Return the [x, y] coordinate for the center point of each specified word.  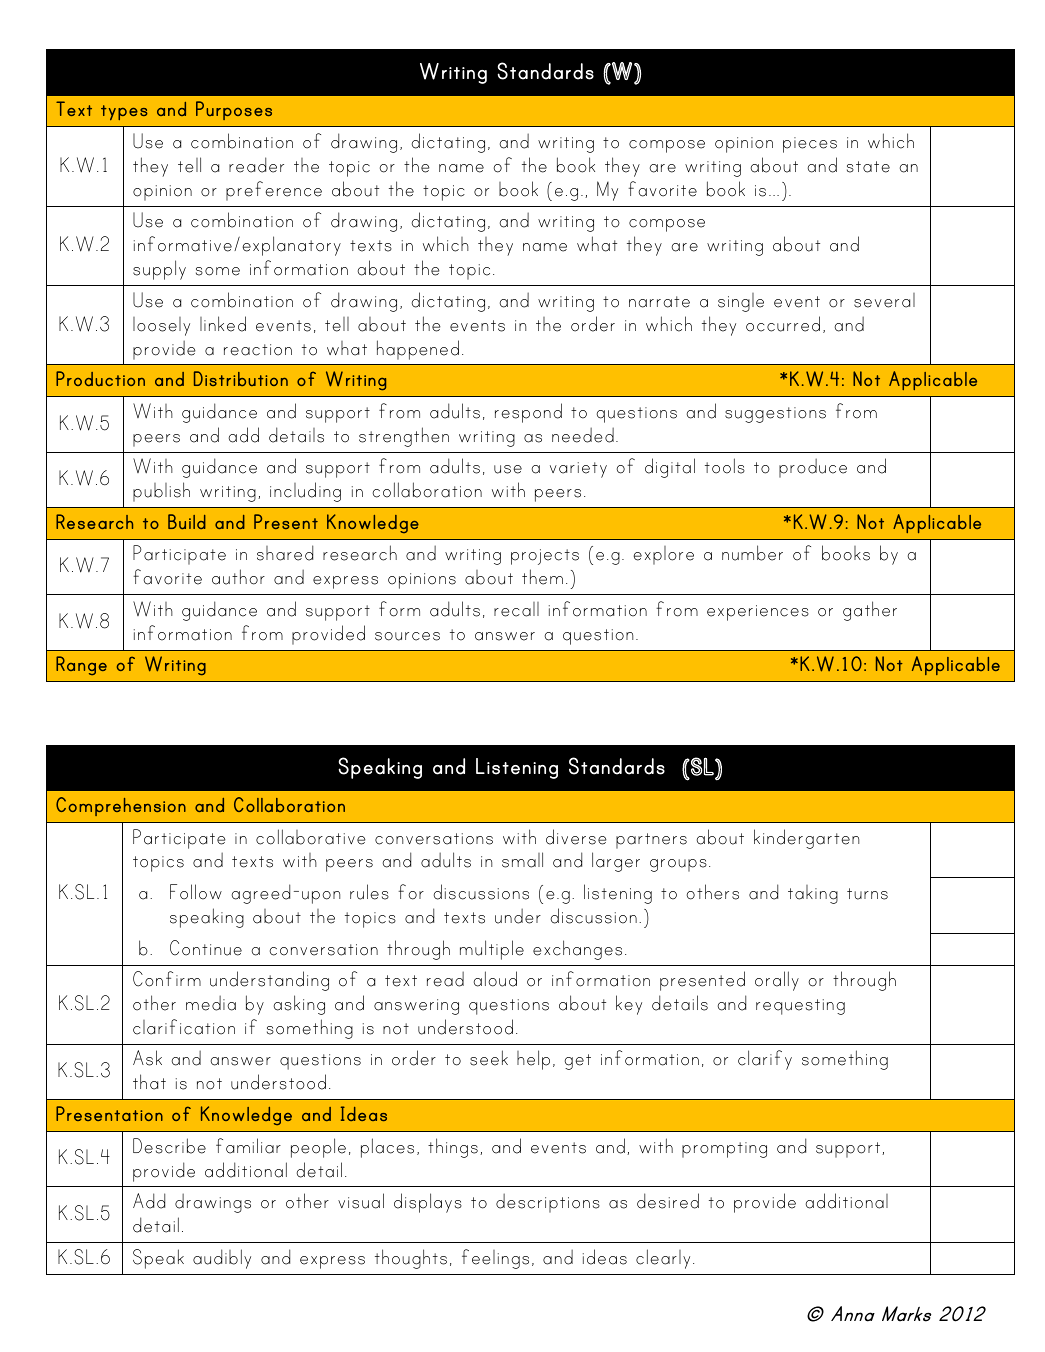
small [522, 860]
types [124, 112]
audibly [222, 1259]
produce [813, 468]
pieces [810, 145]
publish [161, 492]
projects [545, 557]
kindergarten [806, 839]
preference [274, 191]
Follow [196, 892]
